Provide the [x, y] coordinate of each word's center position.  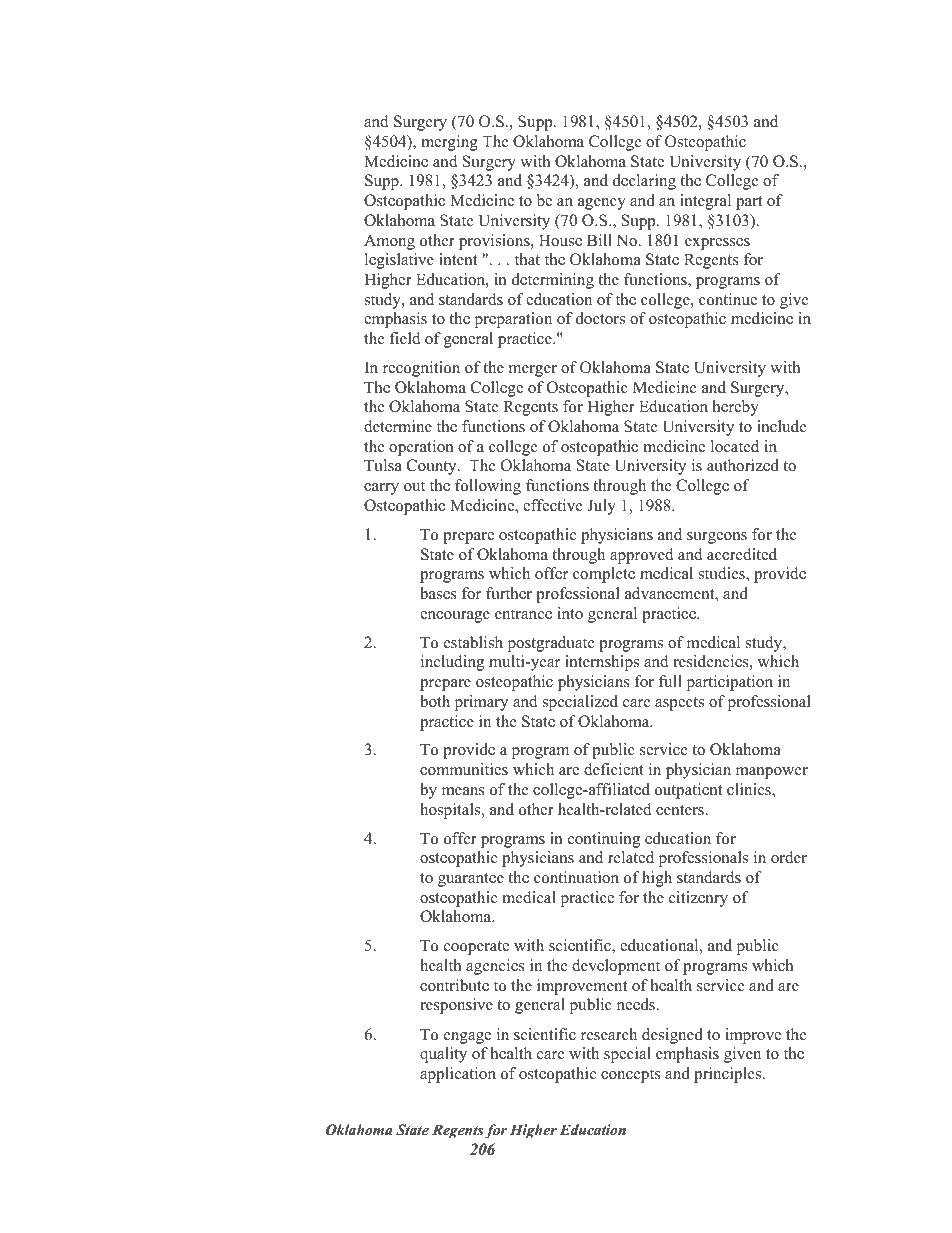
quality [443, 1055]
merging [449, 143]
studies [723, 574]
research [609, 1034]
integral [705, 202]
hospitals [451, 811]
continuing [604, 840]
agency [602, 204]
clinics [750, 790]
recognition [421, 369]
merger [533, 371]
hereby [736, 408]
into [570, 613]
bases [438, 593]
